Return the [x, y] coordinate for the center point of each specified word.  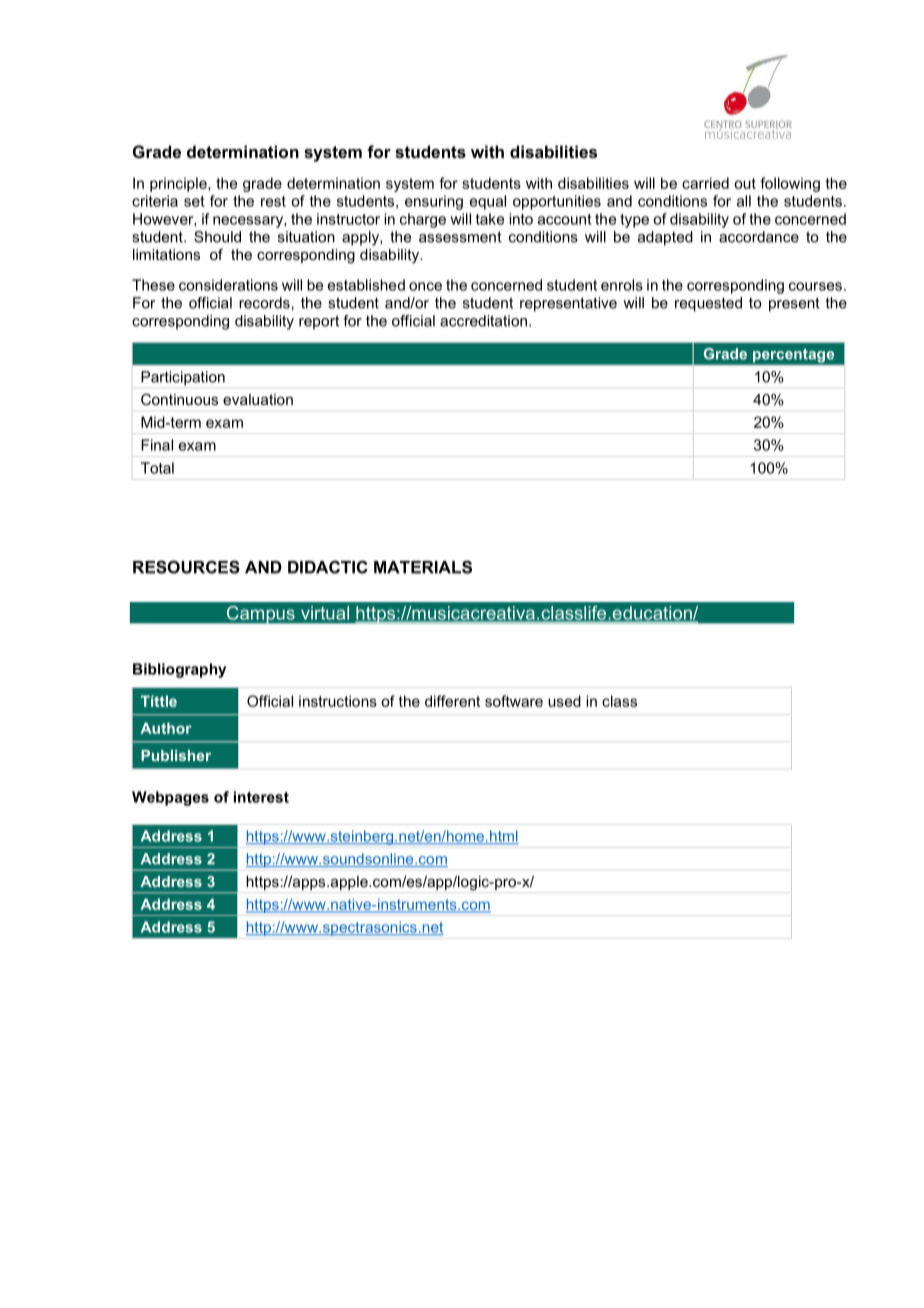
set [194, 201]
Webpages [170, 798]
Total [157, 468]
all [744, 201]
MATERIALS [423, 567]
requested [708, 304]
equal [488, 202]
